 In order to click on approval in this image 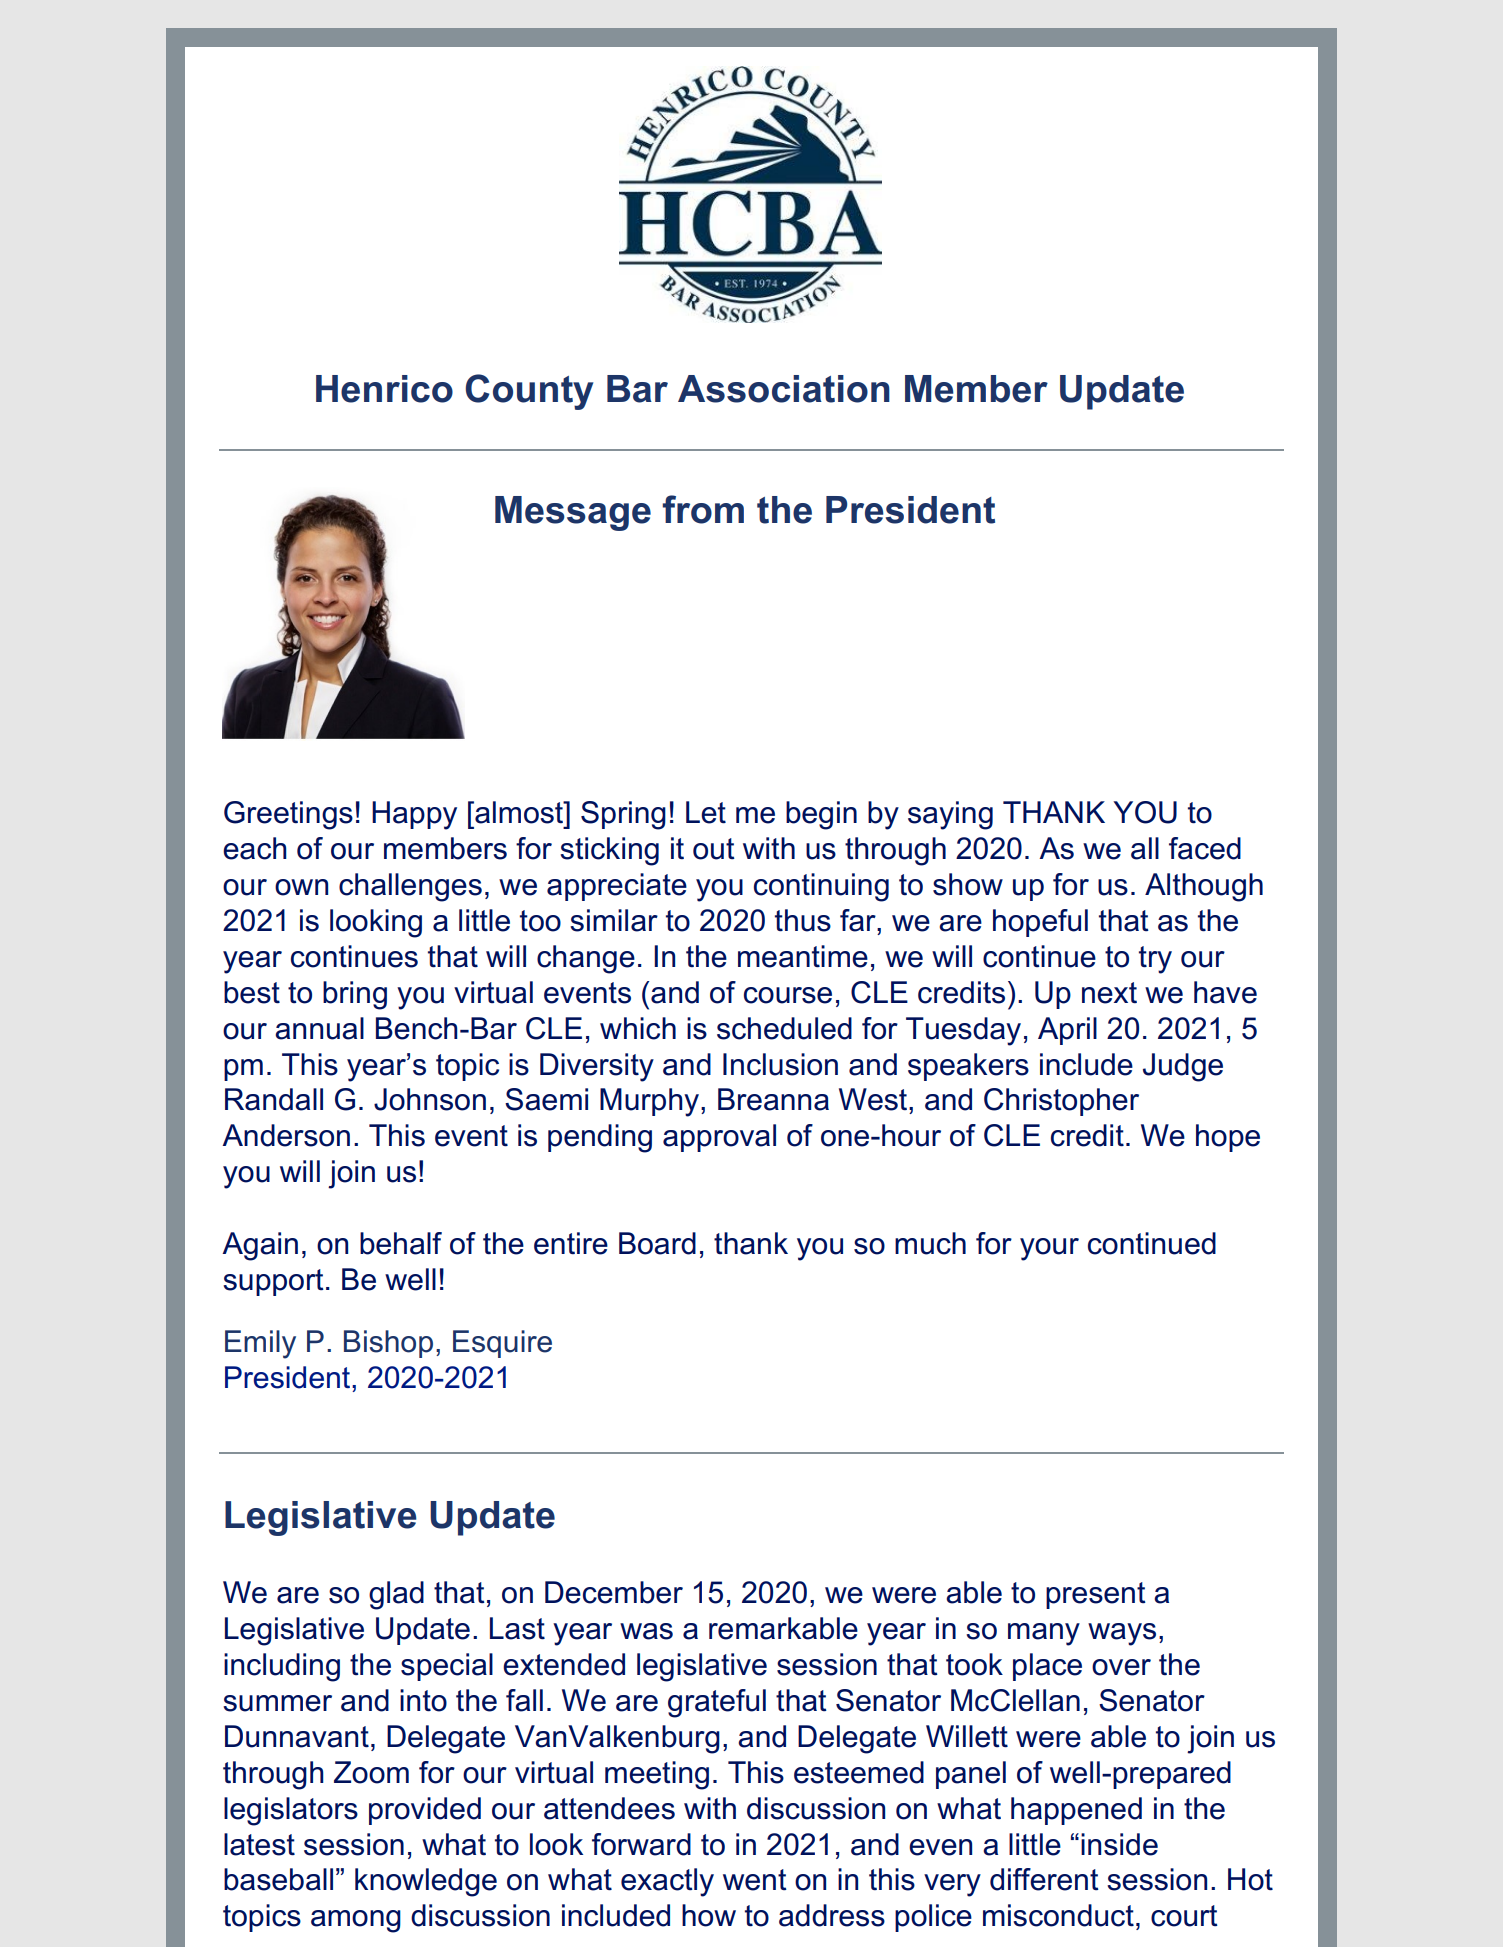, I will do `click(719, 1138)`.
